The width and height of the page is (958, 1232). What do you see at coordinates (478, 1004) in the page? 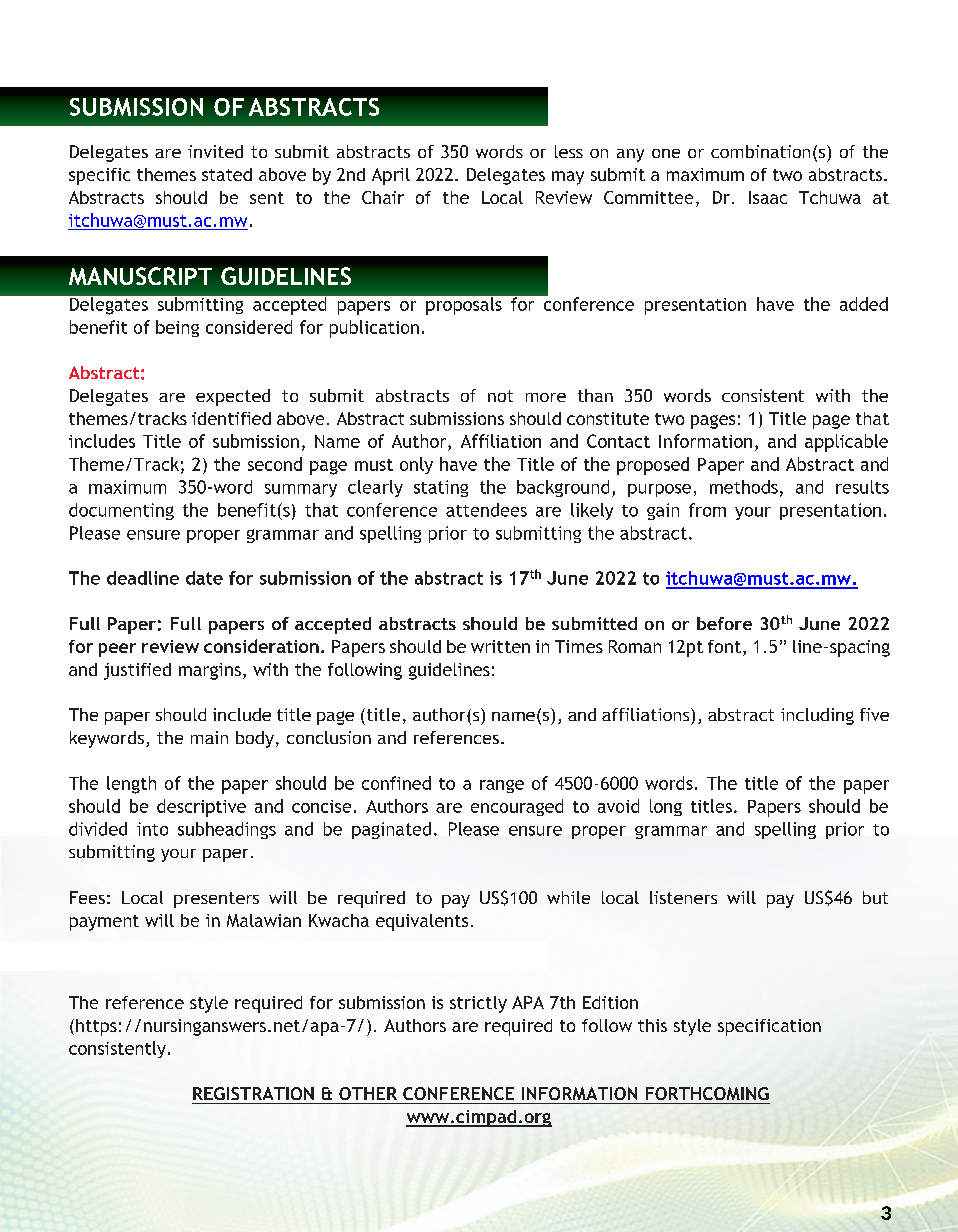
I see `strictly` at bounding box center [478, 1004].
